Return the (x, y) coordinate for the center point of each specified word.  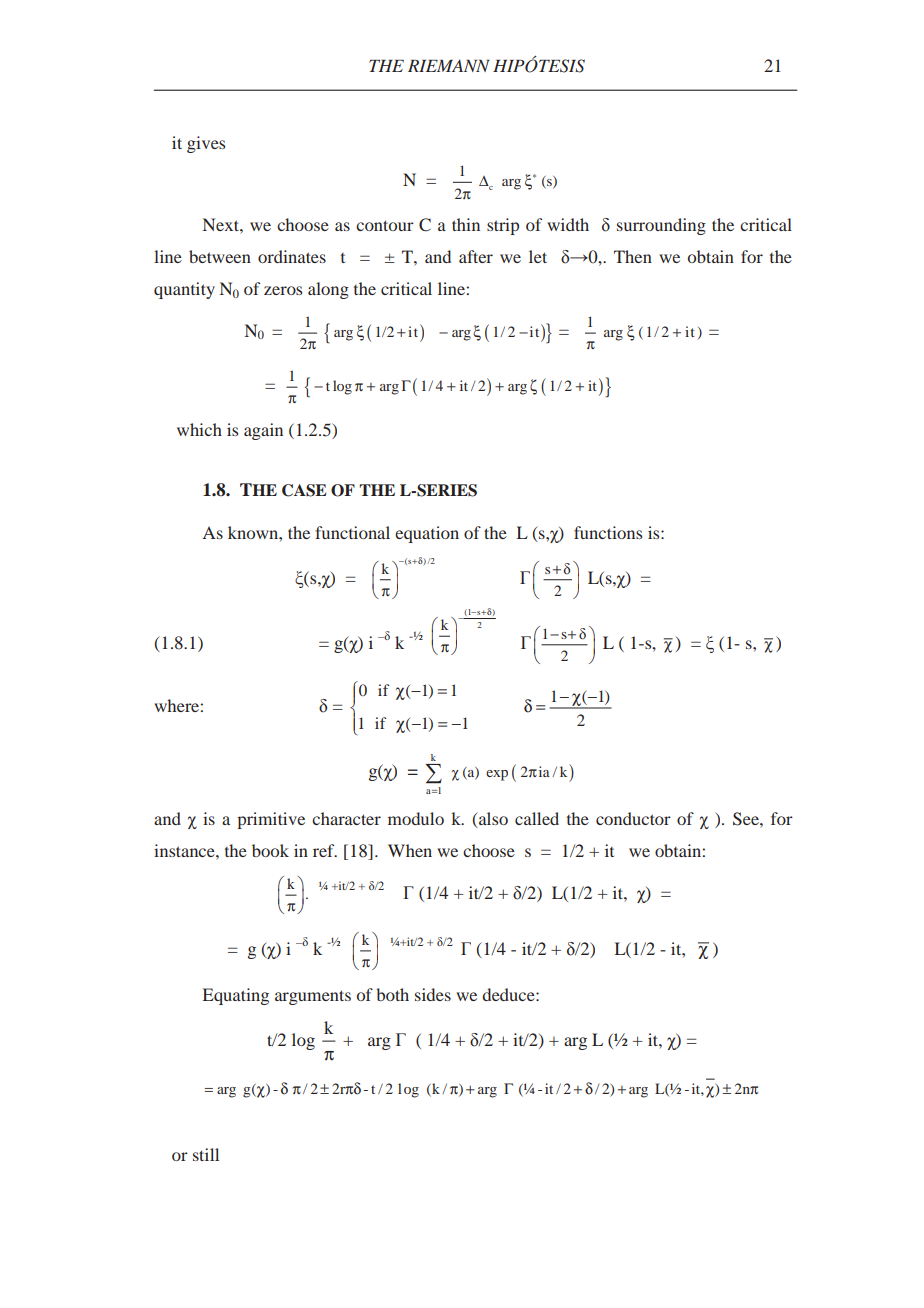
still (206, 1154)
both (392, 994)
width (568, 224)
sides (433, 994)
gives (206, 144)
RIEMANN (449, 65)
